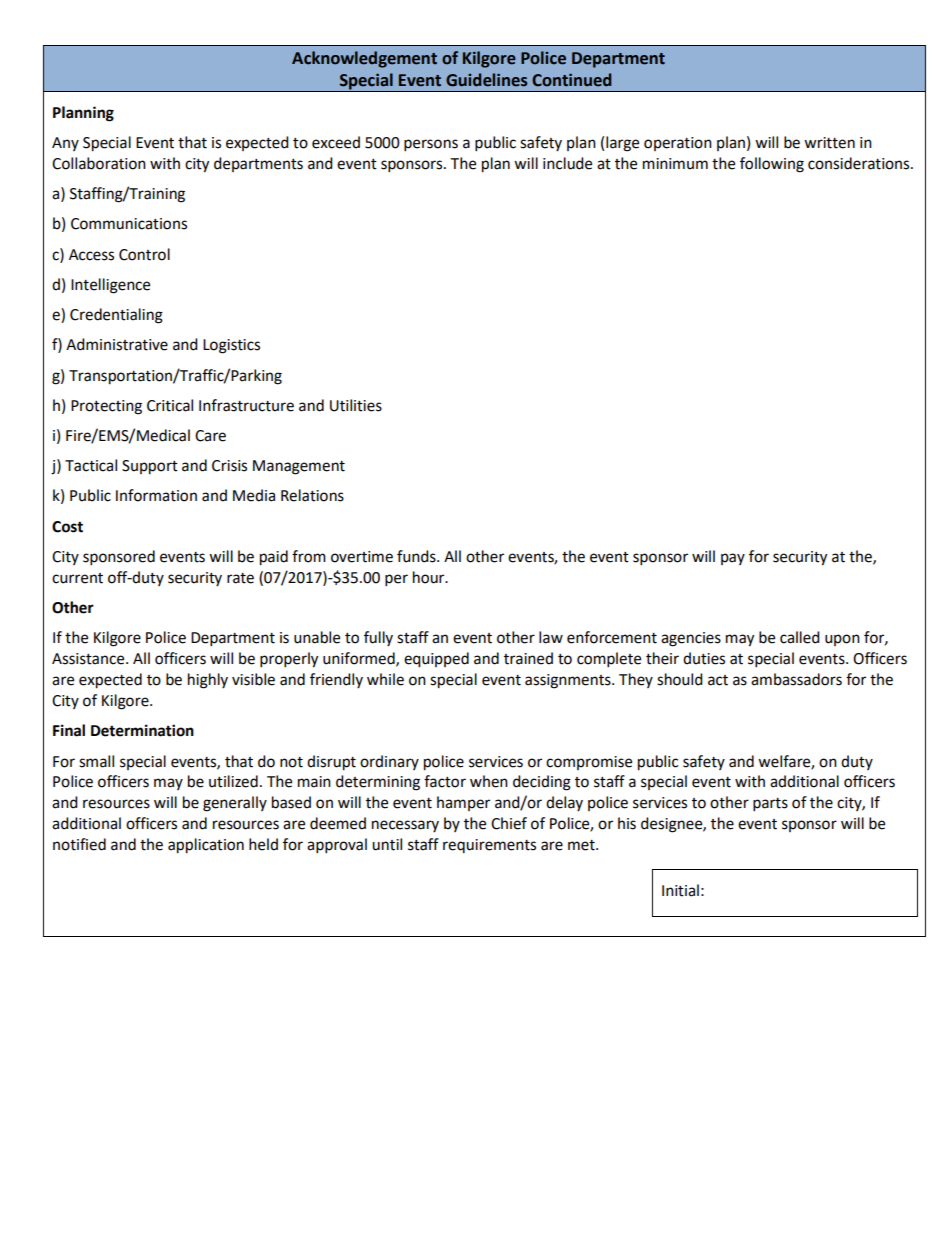 This screenshot has width=952, height=1233. I want to click on Guidelines, so click(486, 80).
